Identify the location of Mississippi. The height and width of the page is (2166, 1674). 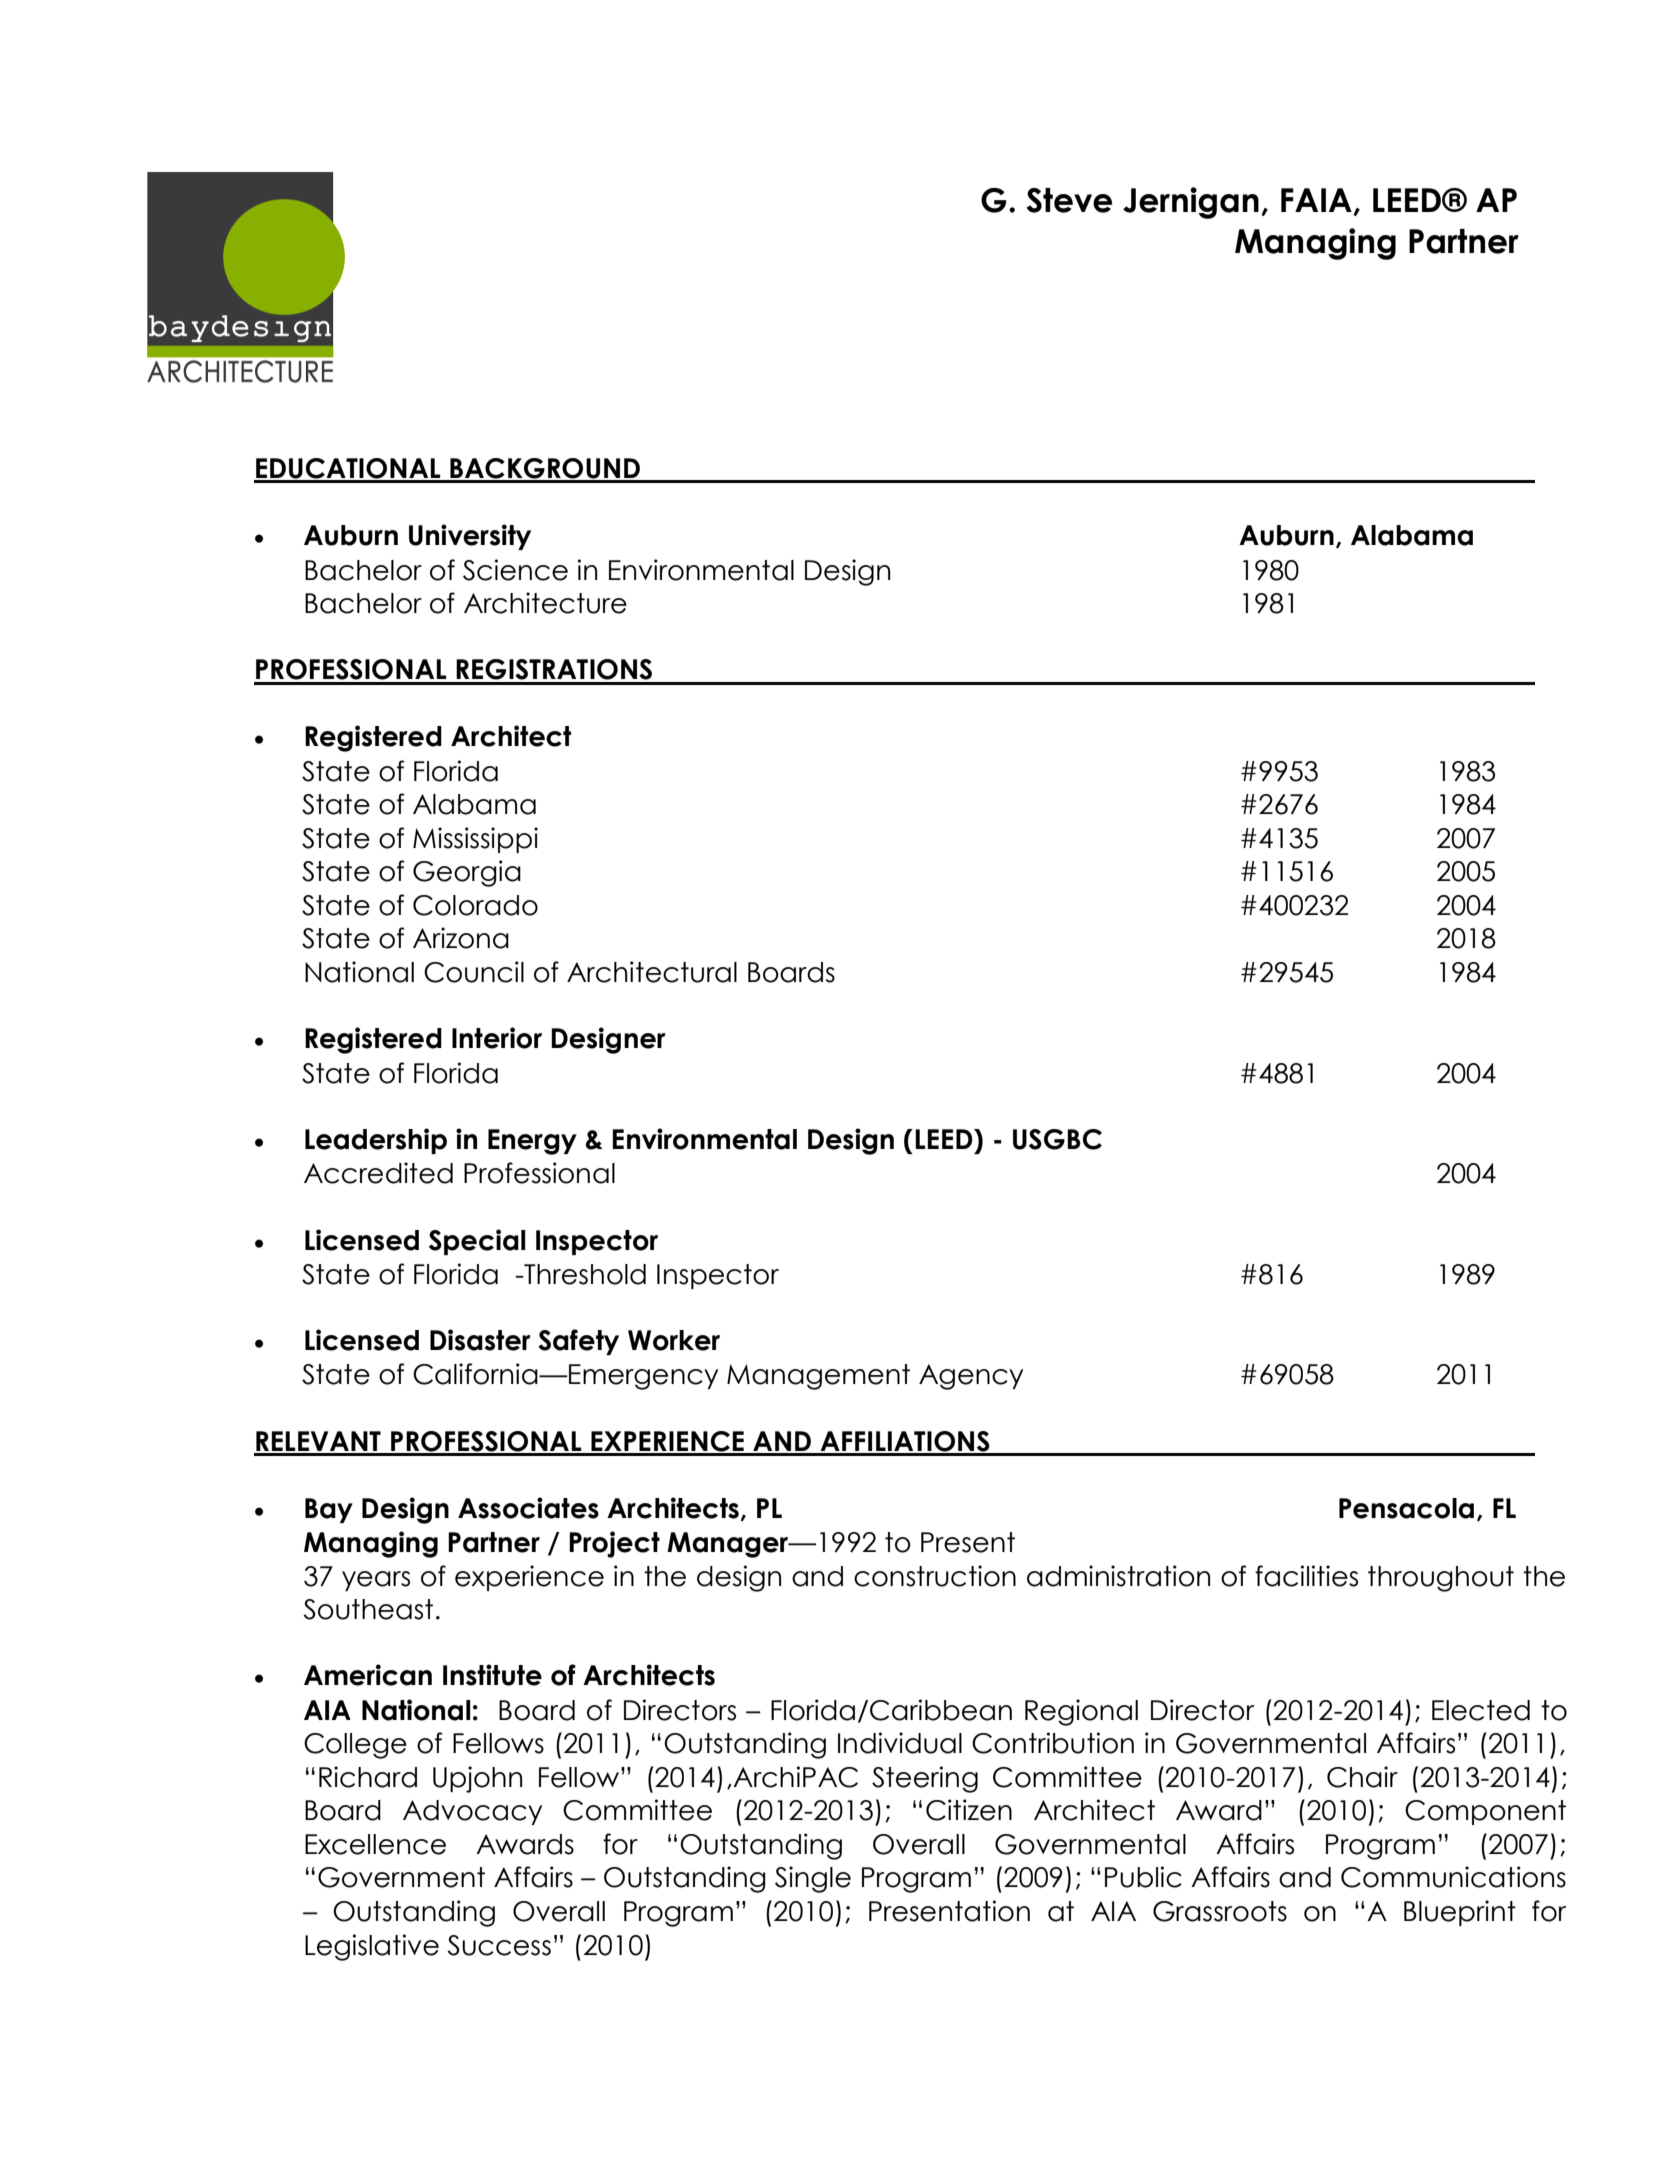
(475, 840).
